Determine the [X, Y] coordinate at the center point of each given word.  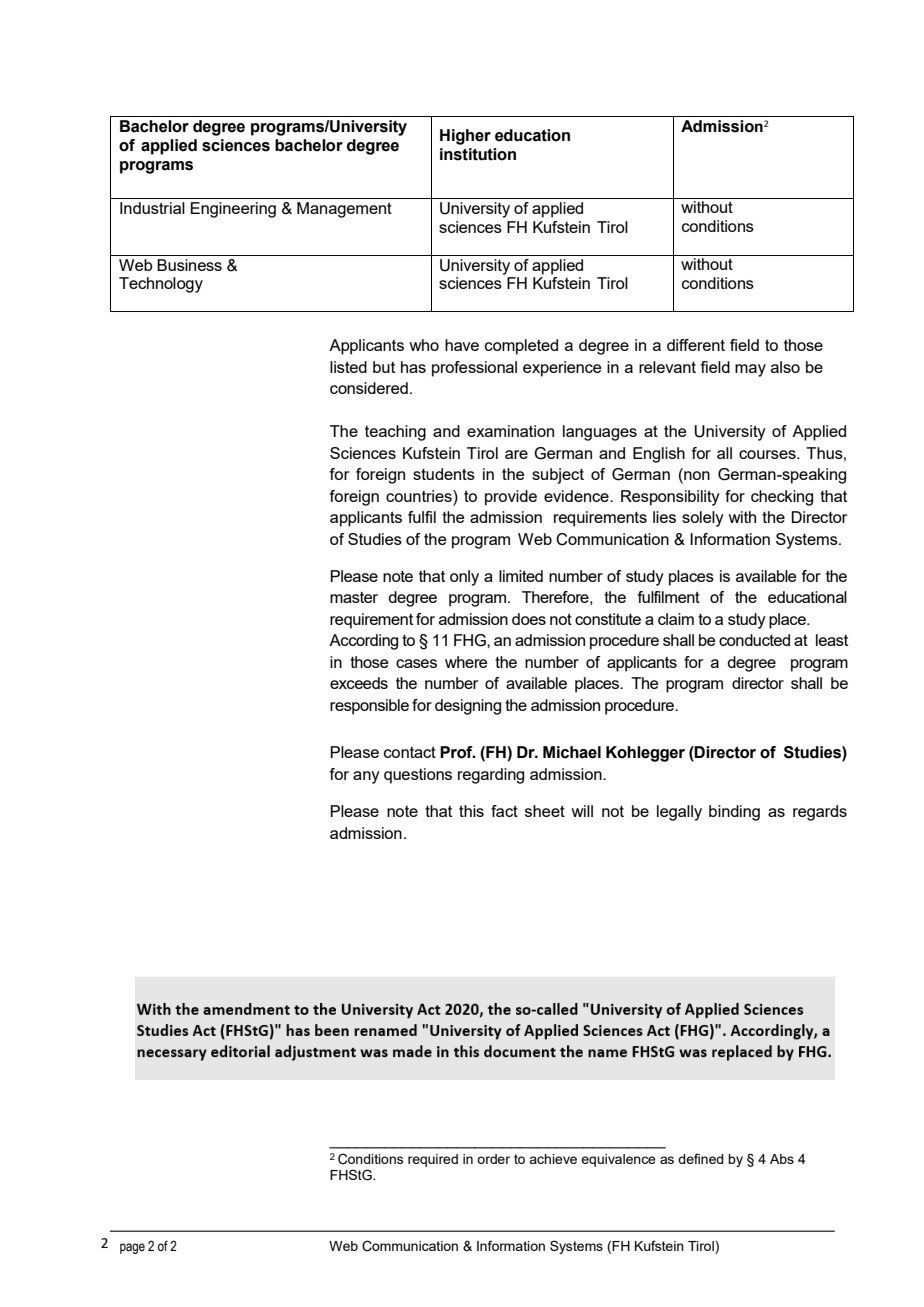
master [354, 597]
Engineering [233, 210]
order [493, 1159]
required [433, 1160]
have [462, 345]
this [471, 811]
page [132, 1248]
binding [734, 813]
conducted [754, 640]
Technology [161, 285]
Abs [782, 1159]
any [366, 777]
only [464, 578]
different [696, 345]
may [750, 370]
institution [478, 154]
